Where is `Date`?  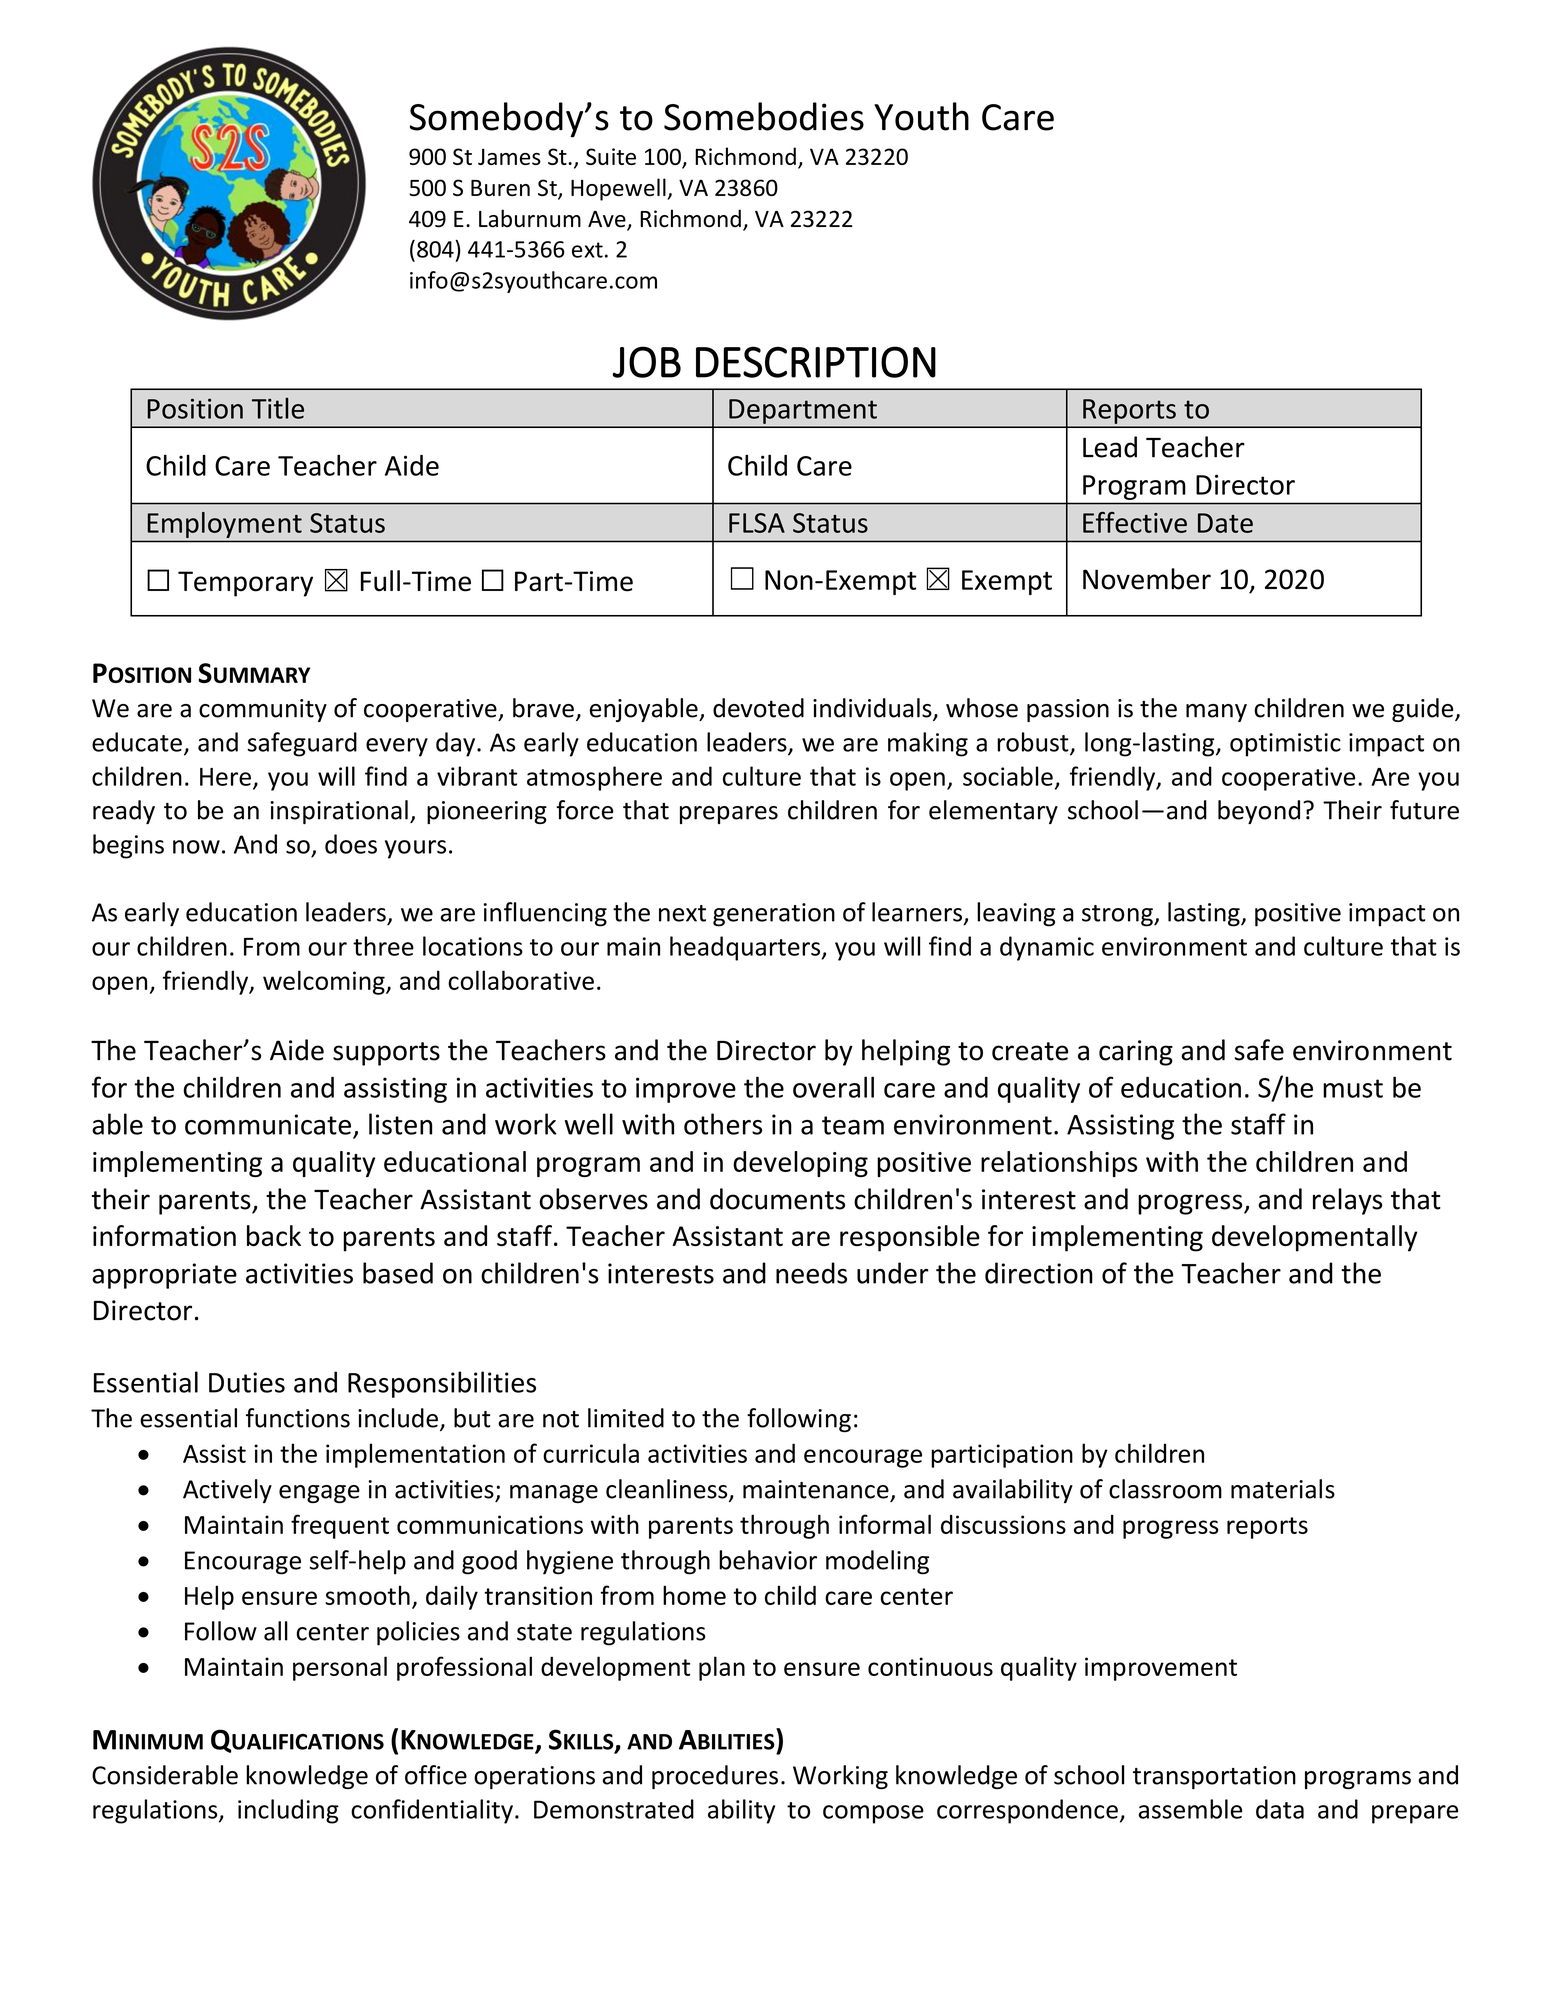 Date is located at coordinates (1225, 523).
